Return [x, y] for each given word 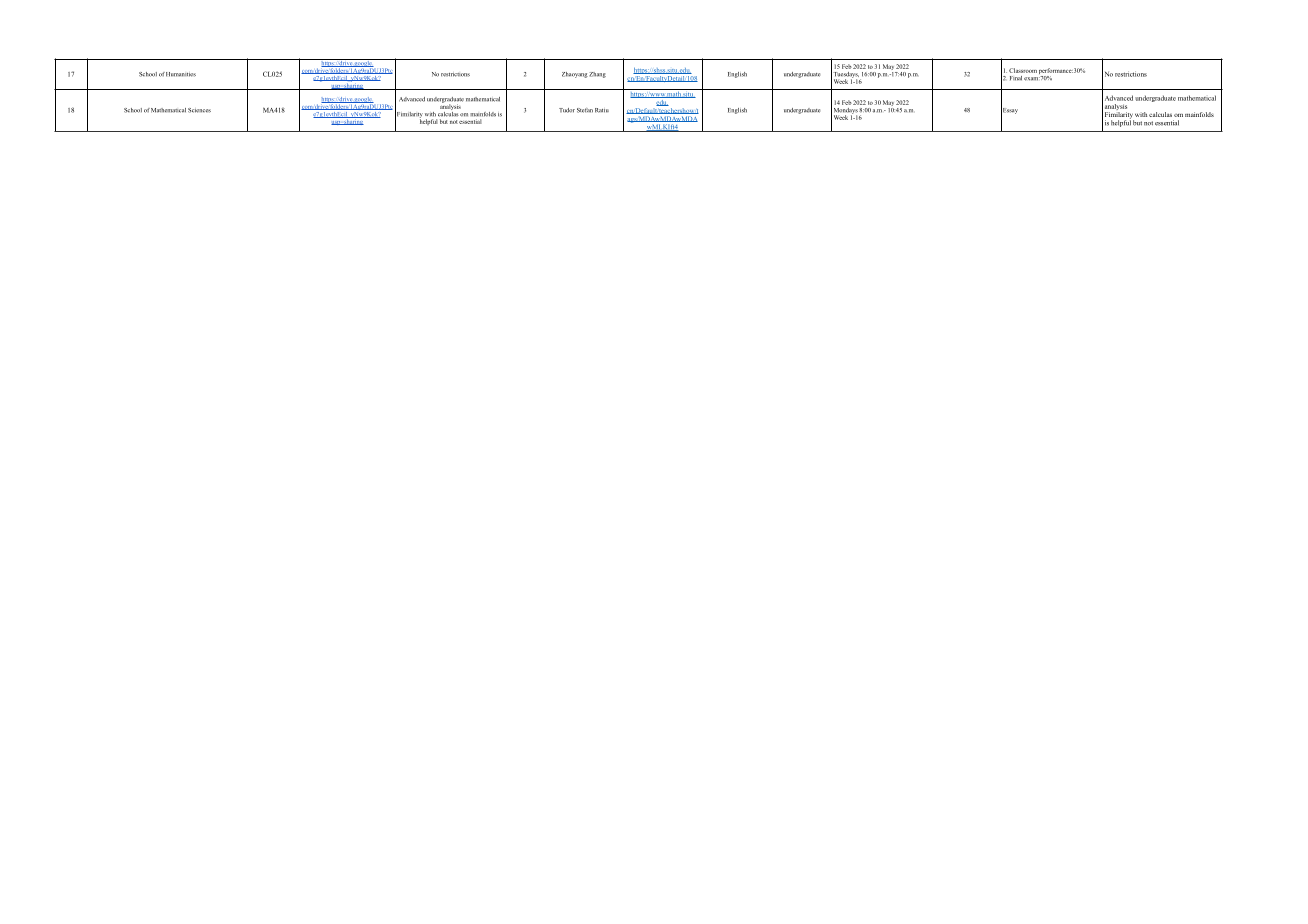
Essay [1009, 111]
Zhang [597, 75]
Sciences [199, 110]
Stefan [585, 110]
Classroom [1023, 70]
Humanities [181, 74]
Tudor [567, 110]
